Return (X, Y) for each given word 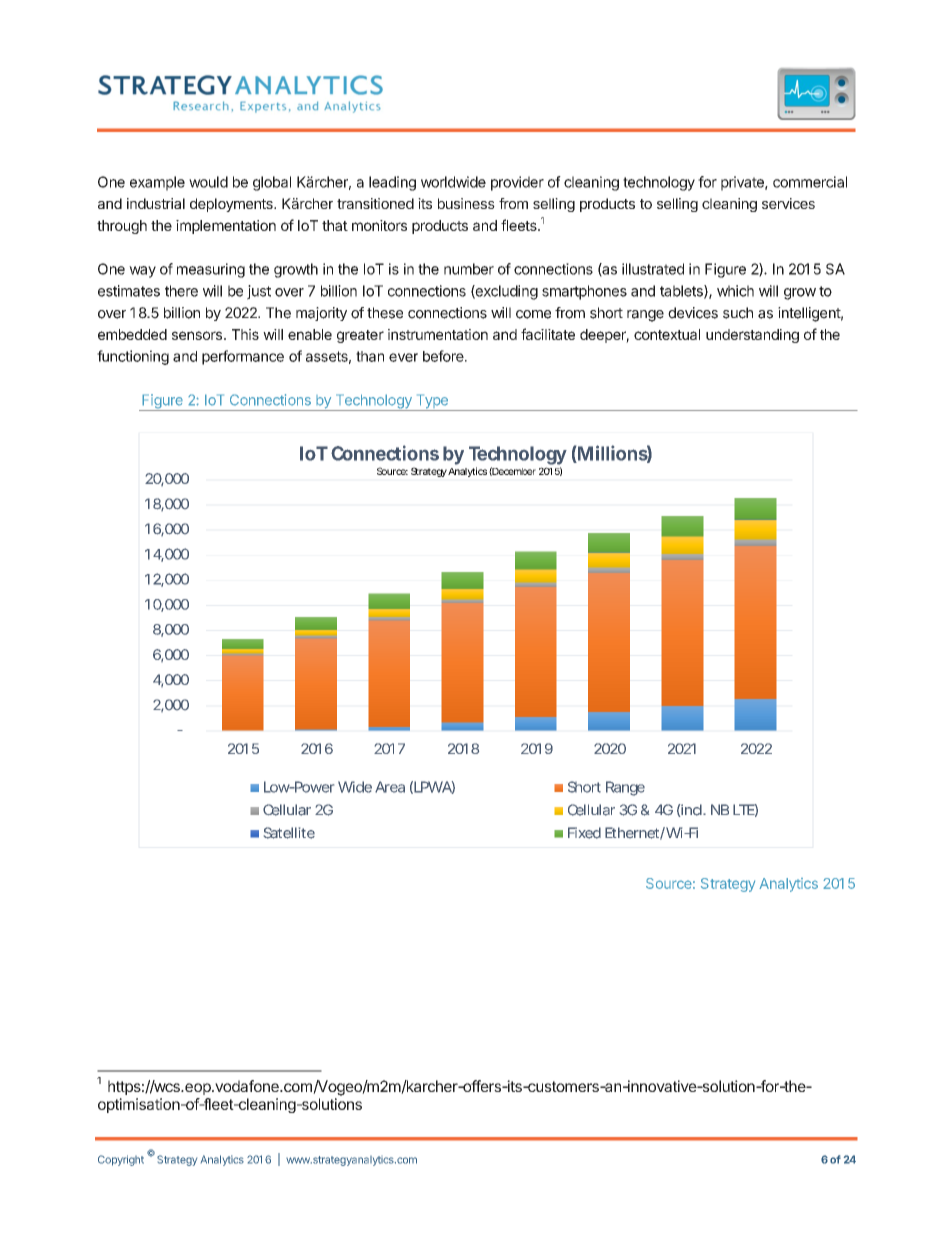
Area (390, 787)
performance (243, 357)
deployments (232, 205)
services (788, 203)
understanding (752, 336)
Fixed (584, 833)
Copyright (121, 1160)
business (466, 203)
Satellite (289, 833)
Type (431, 402)
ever (403, 357)
